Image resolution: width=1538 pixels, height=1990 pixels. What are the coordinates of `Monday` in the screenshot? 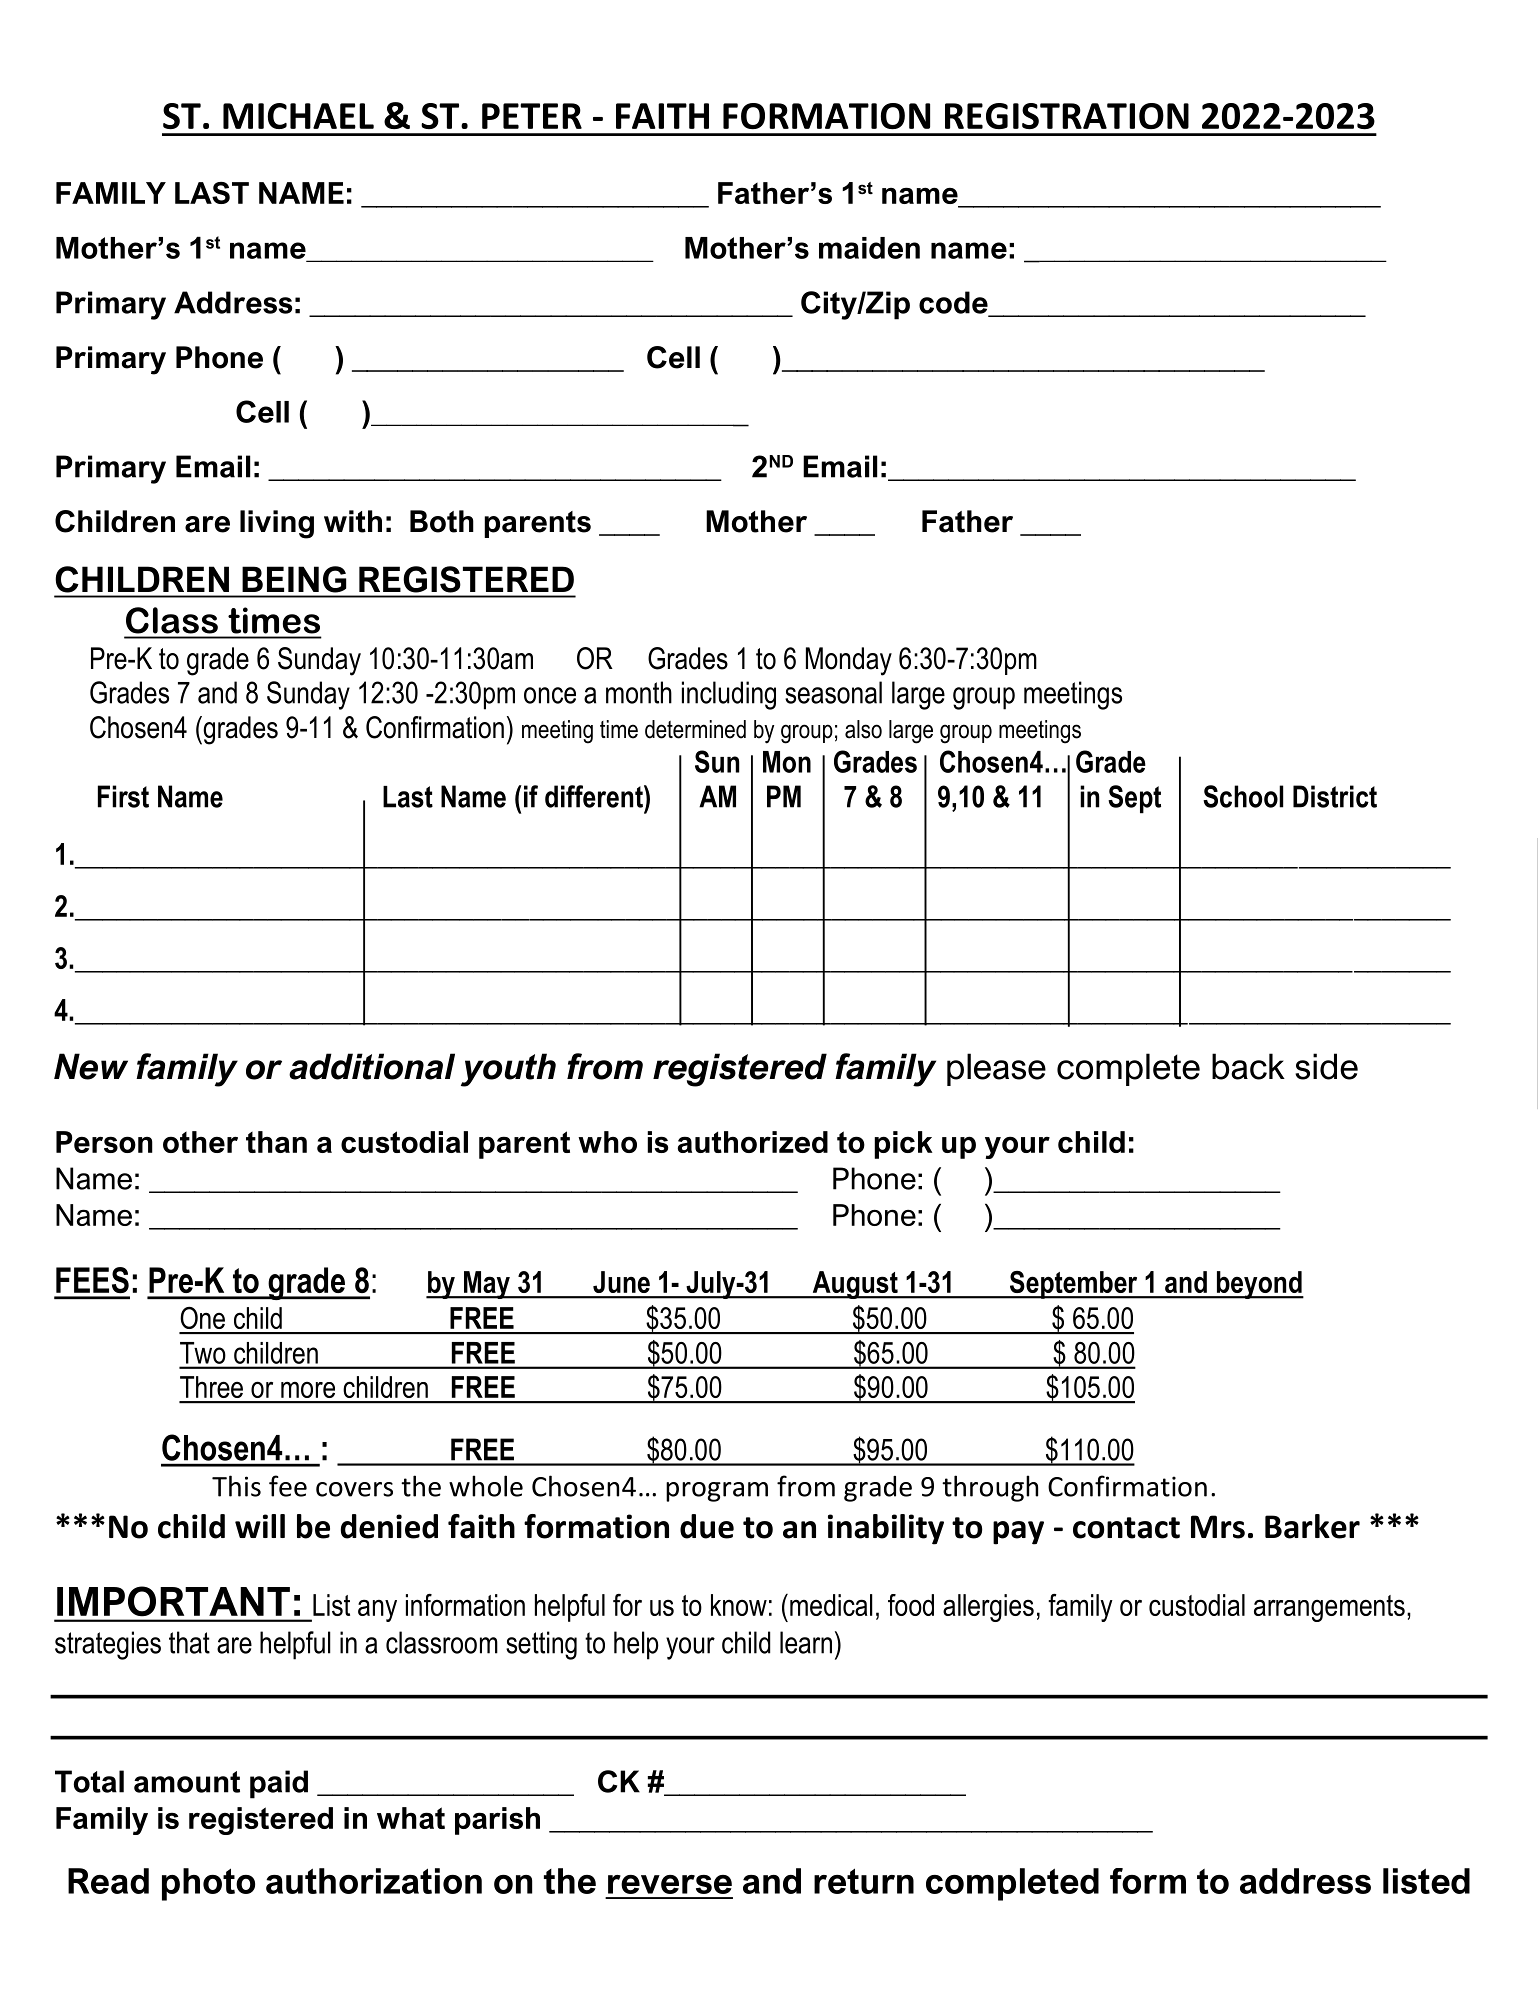 It's located at (849, 661).
